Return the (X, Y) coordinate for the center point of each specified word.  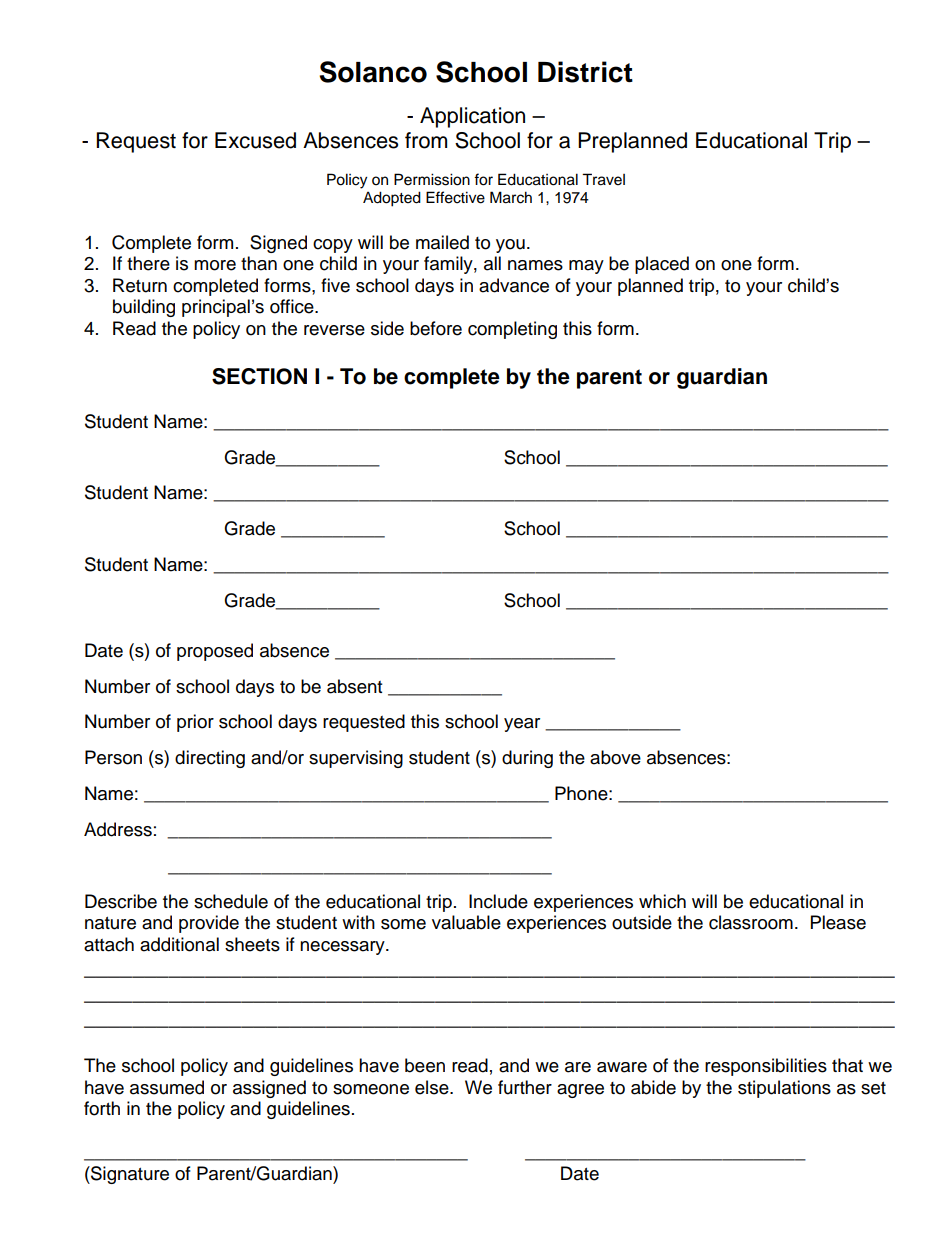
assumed (167, 1087)
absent (354, 686)
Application (472, 117)
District (585, 72)
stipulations (784, 1089)
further (525, 1087)
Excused (255, 140)
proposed (215, 652)
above (615, 757)
